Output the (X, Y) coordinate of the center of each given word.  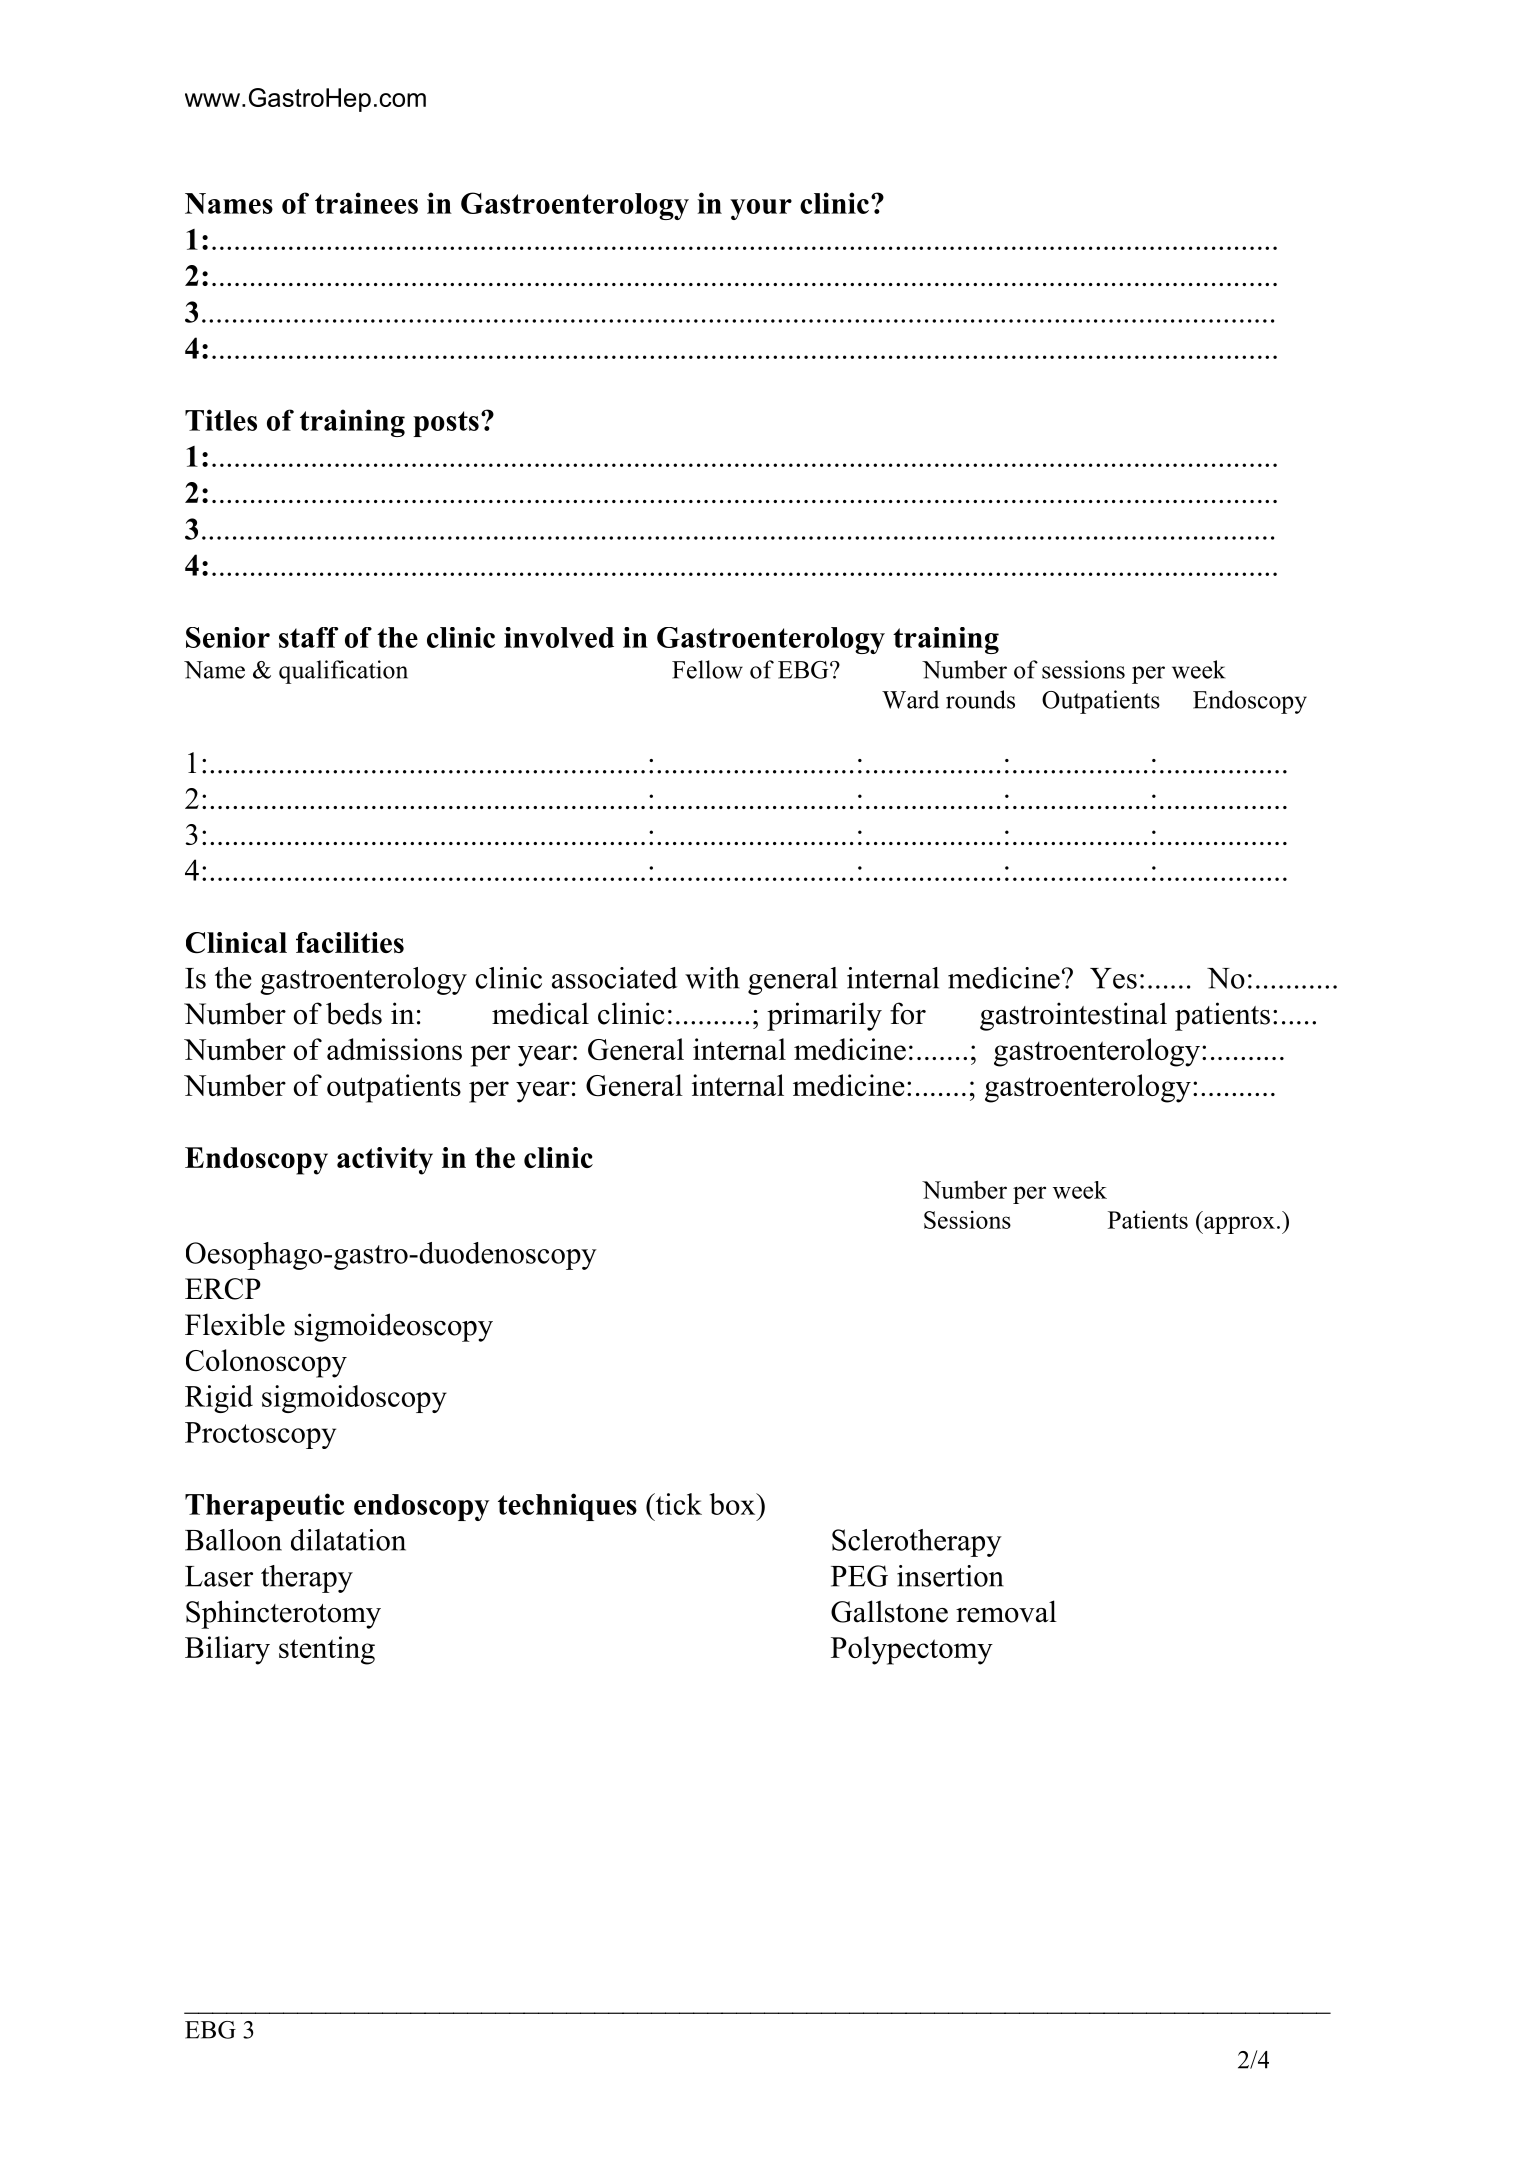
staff (308, 637)
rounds (980, 699)
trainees (366, 203)
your (761, 209)
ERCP (223, 1289)
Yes (1113, 978)
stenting (327, 1650)
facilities (350, 942)
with (712, 978)
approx (1238, 1225)
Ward (910, 699)
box (734, 1504)
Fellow (707, 669)
